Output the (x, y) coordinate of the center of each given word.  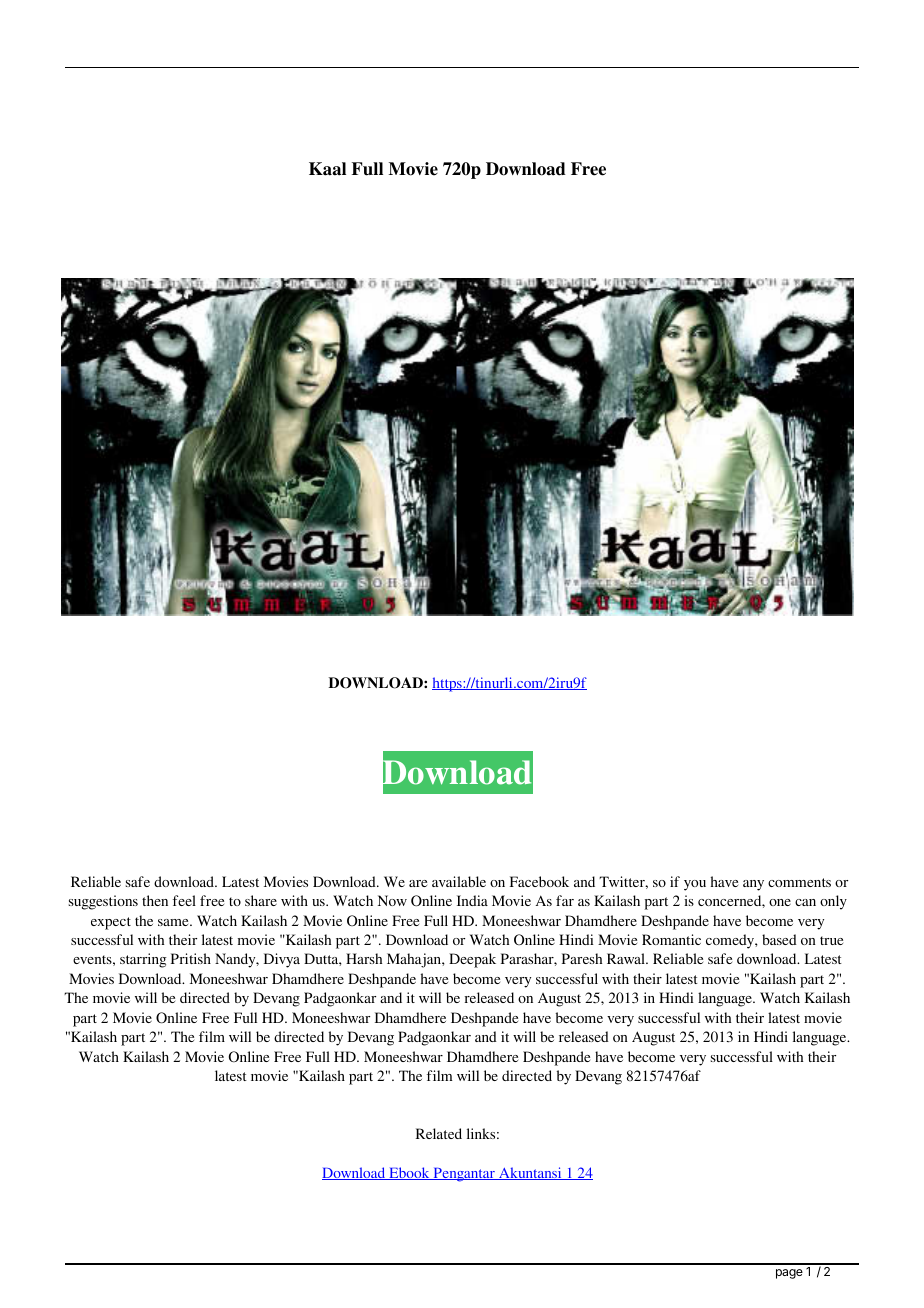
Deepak (472, 960)
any (753, 885)
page (789, 1274)
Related (439, 1133)
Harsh (364, 958)
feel (184, 900)
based (779, 939)
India (472, 900)
